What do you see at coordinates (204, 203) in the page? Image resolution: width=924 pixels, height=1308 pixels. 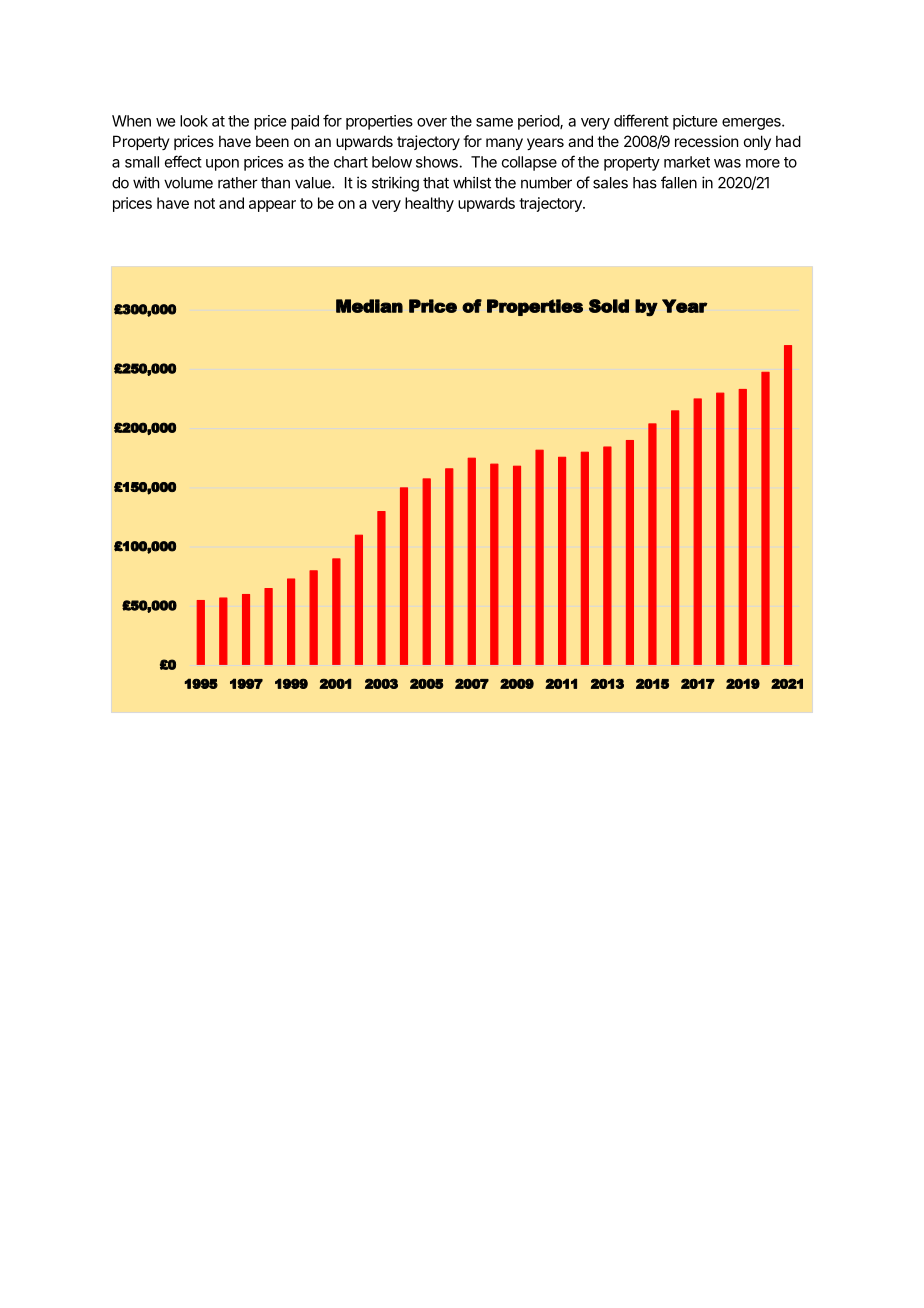 I see `not` at bounding box center [204, 203].
